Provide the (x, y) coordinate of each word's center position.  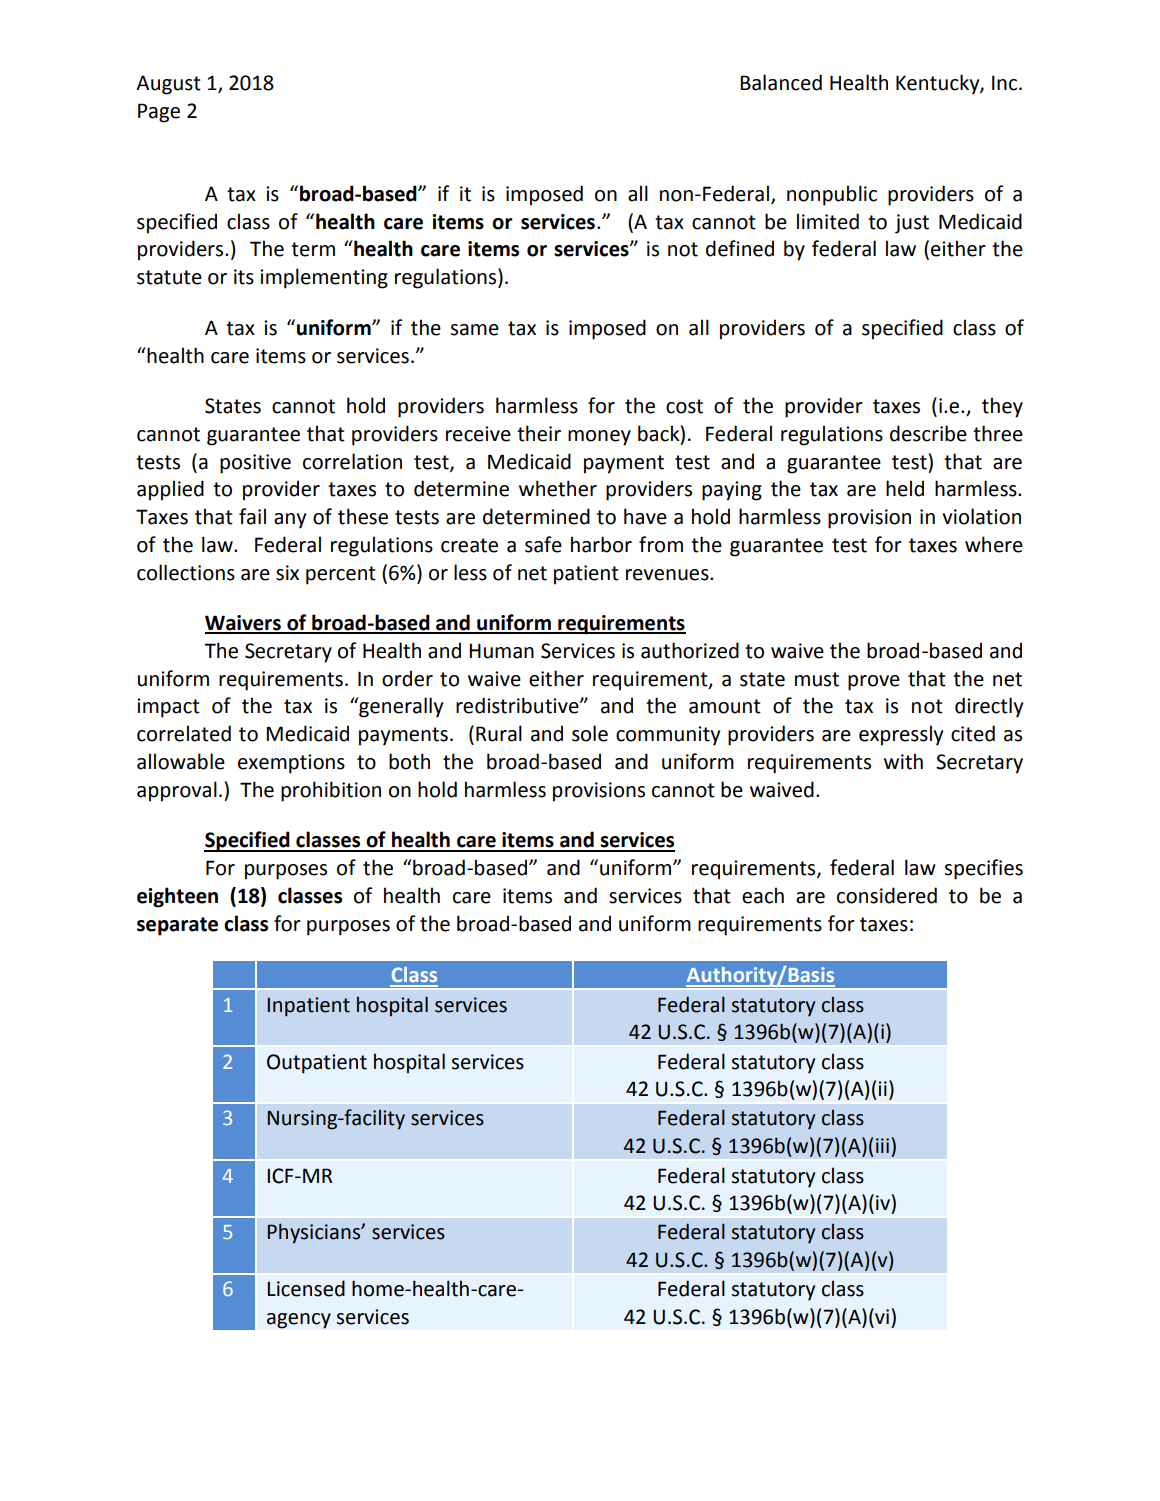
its (244, 277)
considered (887, 895)
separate (177, 926)
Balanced (781, 82)
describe (928, 433)
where (994, 544)
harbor (601, 544)
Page (159, 113)
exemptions (291, 764)
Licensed (306, 1288)
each (763, 895)
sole (590, 733)
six (287, 573)
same (475, 330)
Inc (1006, 83)
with (903, 761)
